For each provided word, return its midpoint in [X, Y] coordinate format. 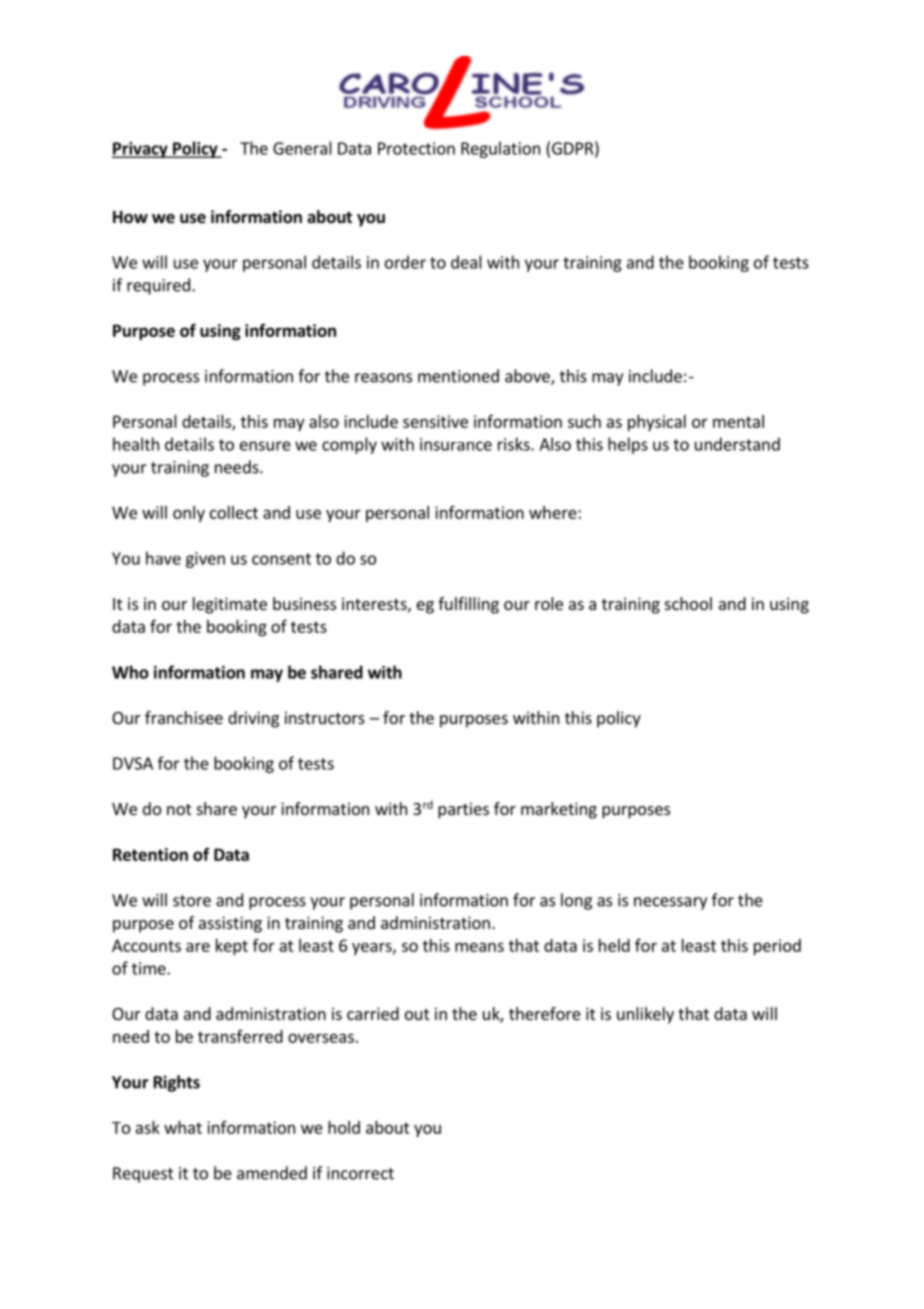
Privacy [141, 150]
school [688, 603]
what [183, 1127]
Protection [416, 148]
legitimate [230, 605]
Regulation [500, 149]
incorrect [360, 1173]
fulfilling [468, 605]
